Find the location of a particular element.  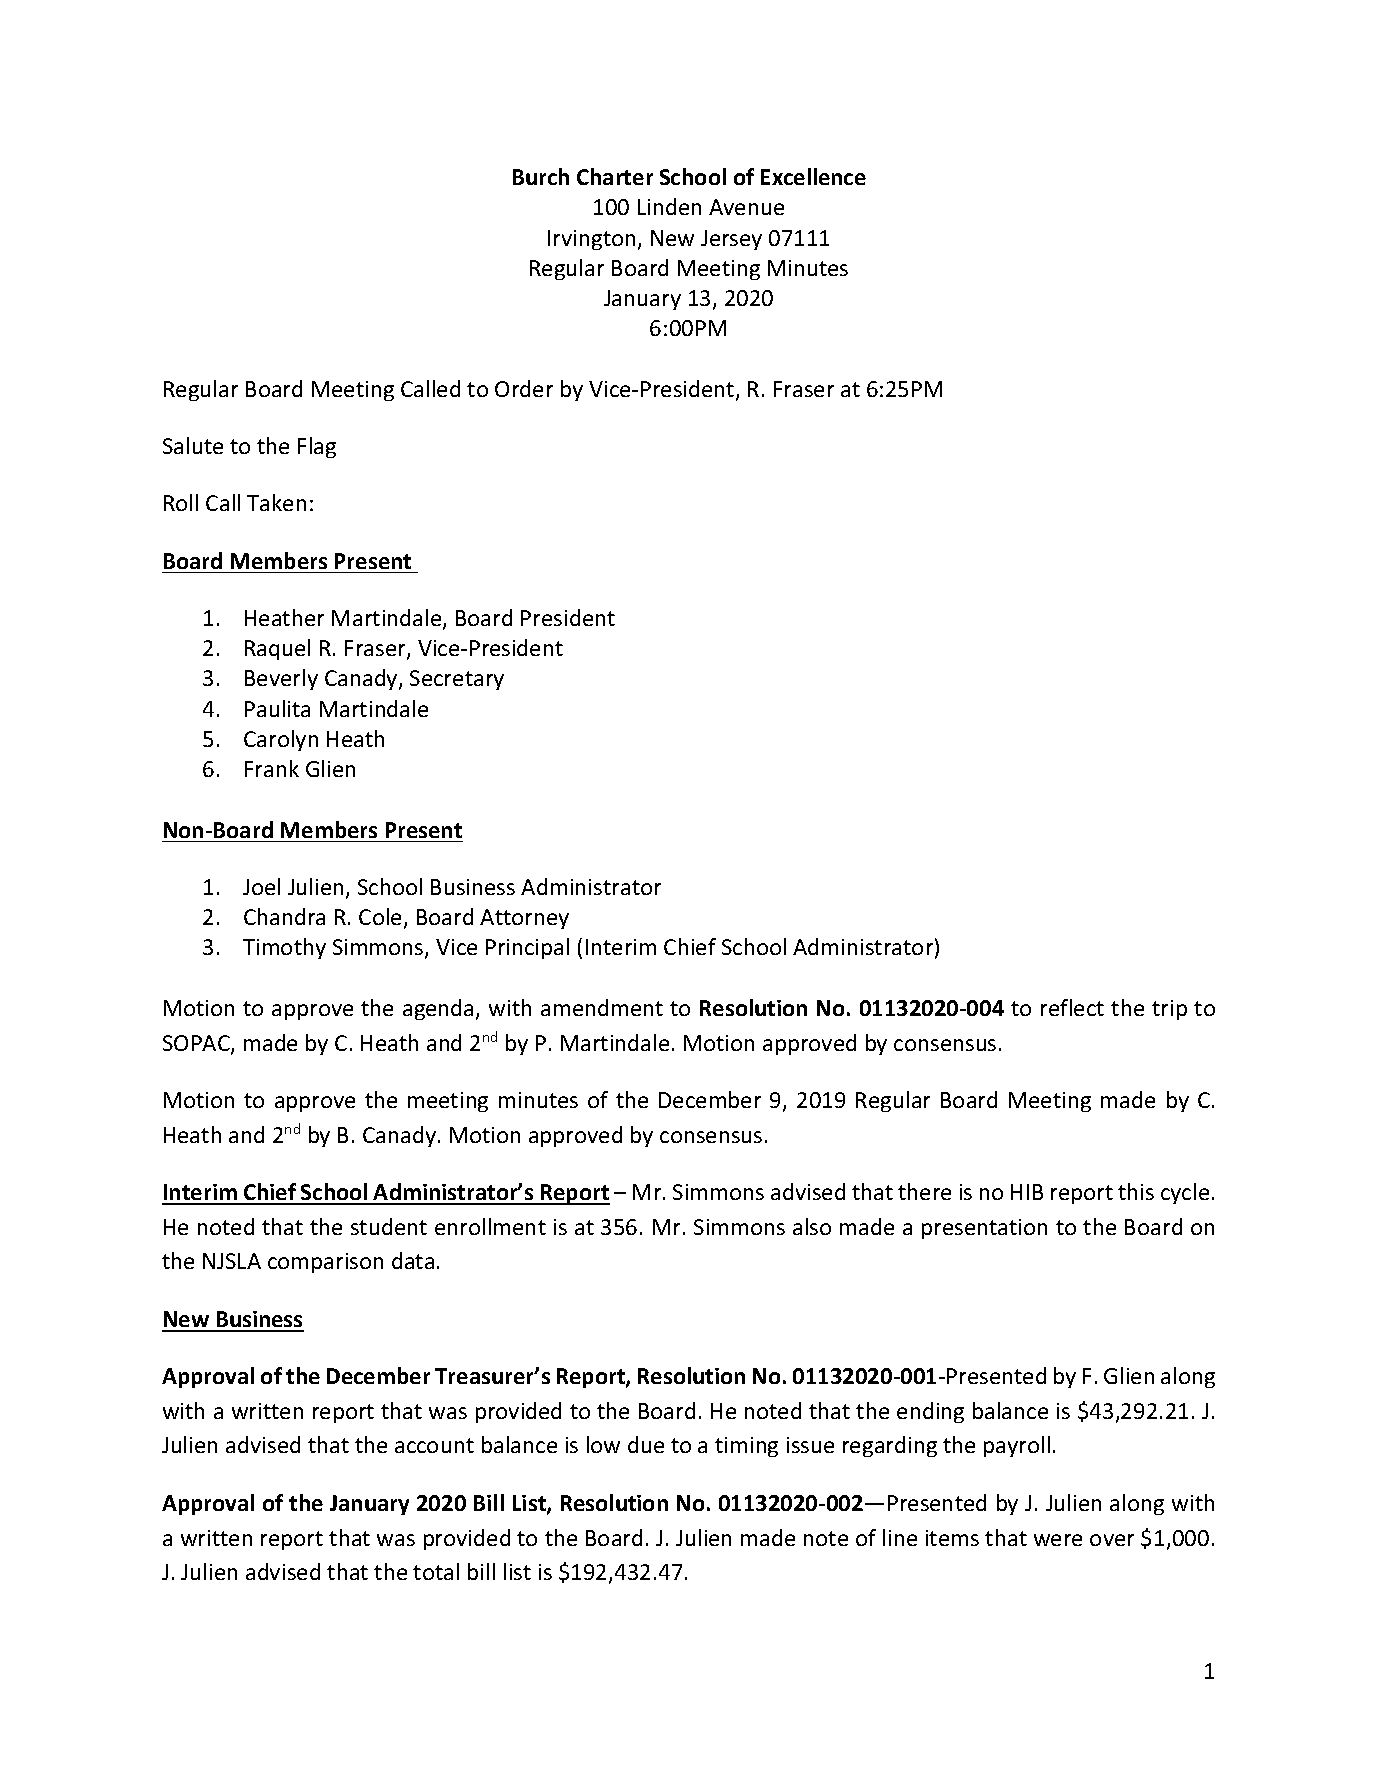

Linden is located at coordinates (669, 206).
